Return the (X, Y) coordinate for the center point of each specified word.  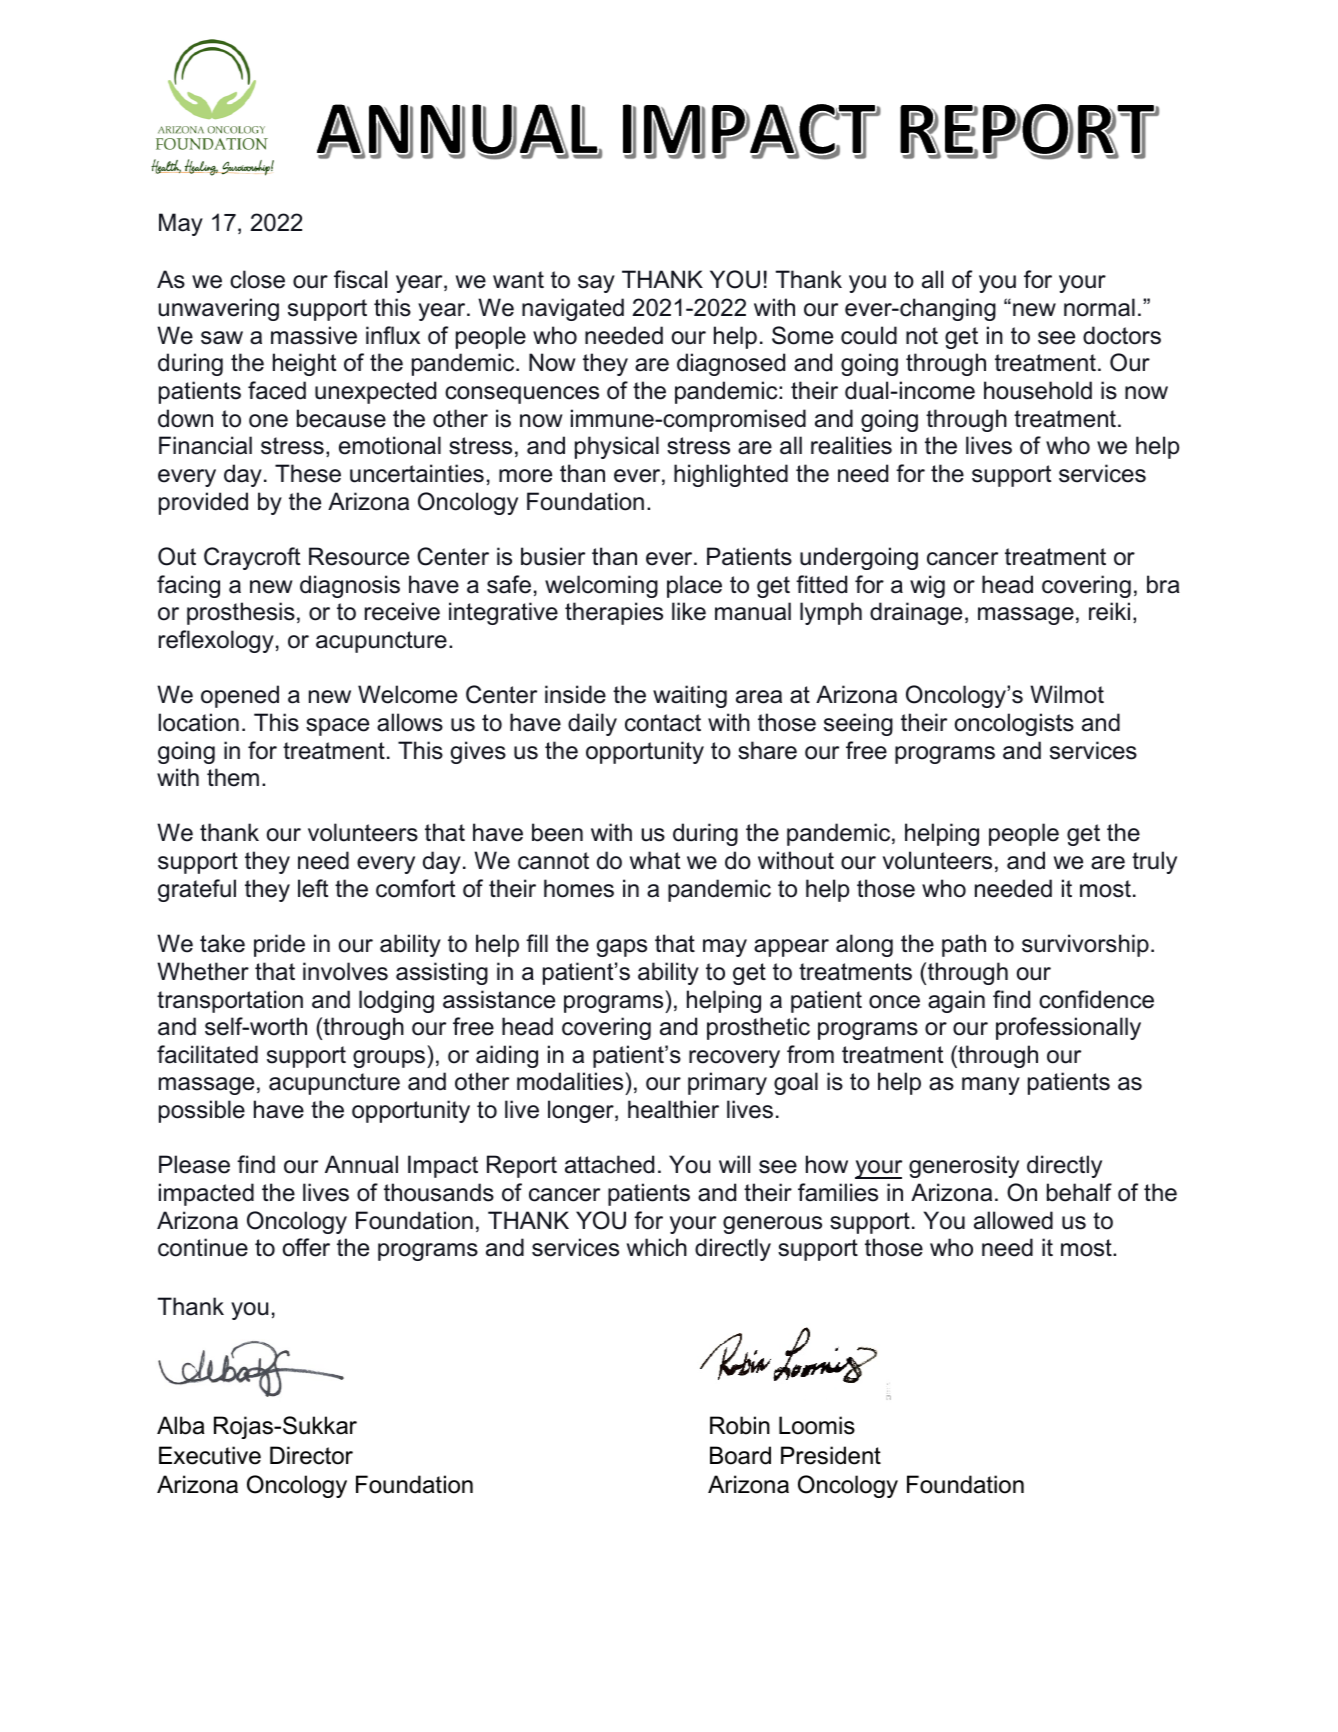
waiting (690, 696)
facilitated (207, 1054)
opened (240, 696)
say (596, 284)
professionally (1068, 1028)
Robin (740, 1425)
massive (314, 335)
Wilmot (1067, 694)
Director (311, 1455)
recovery (734, 1059)
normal (1099, 307)
